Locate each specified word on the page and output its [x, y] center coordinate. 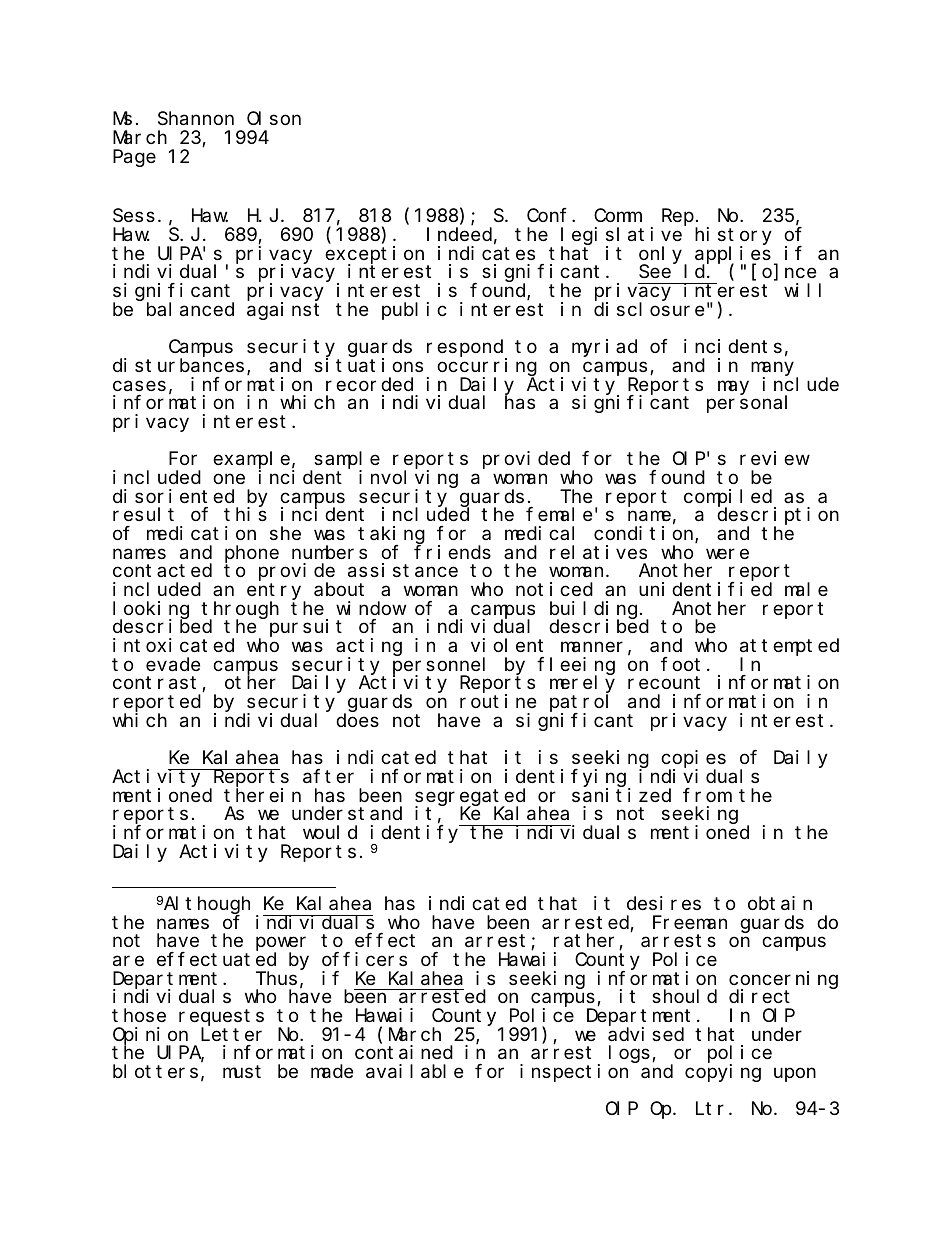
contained [404, 1052]
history [733, 237]
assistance [403, 570]
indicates [486, 253]
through [240, 611]
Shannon [196, 119]
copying [723, 1073]
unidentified [705, 589]
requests [221, 1019]
